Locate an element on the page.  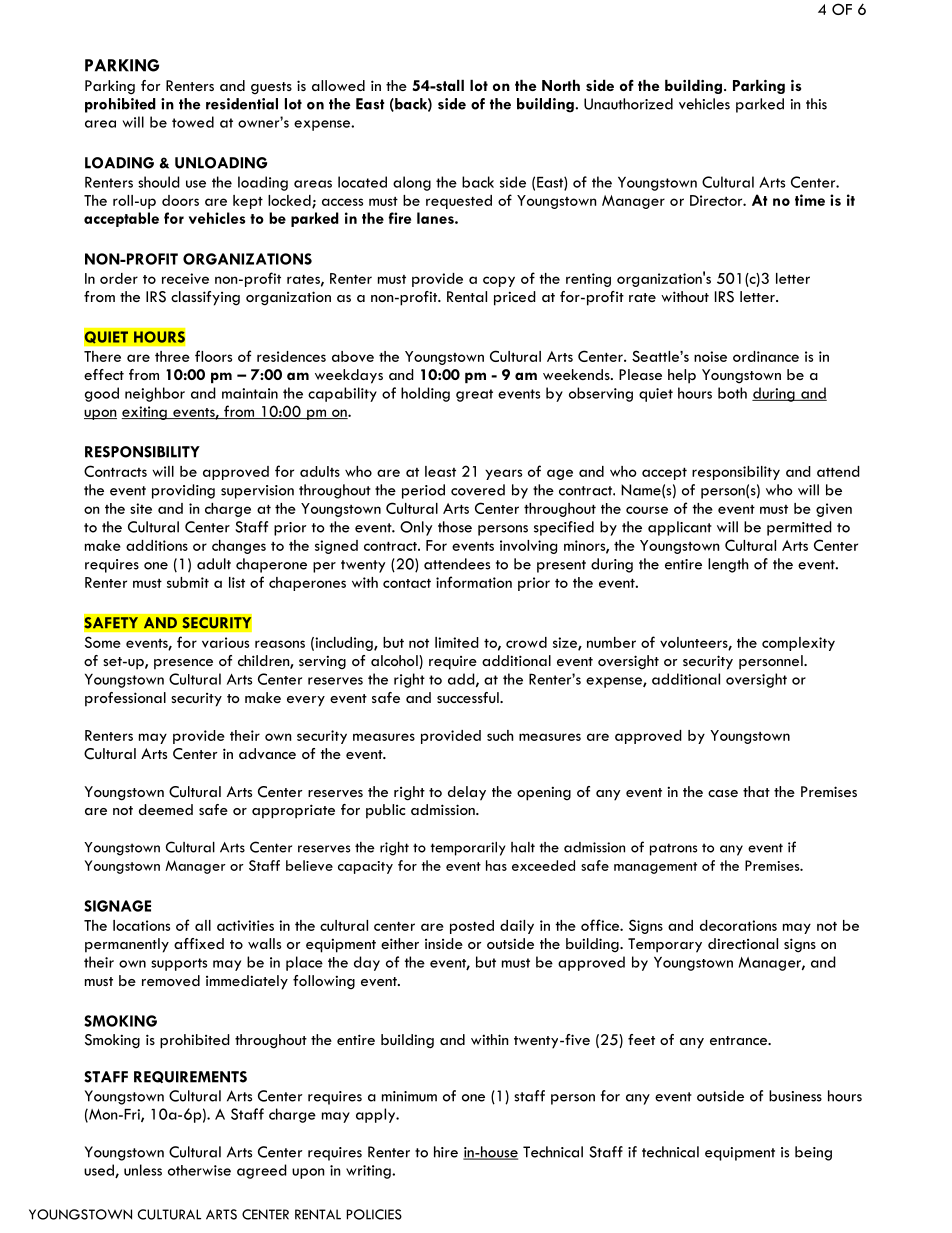
this is located at coordinates (816, 104).
